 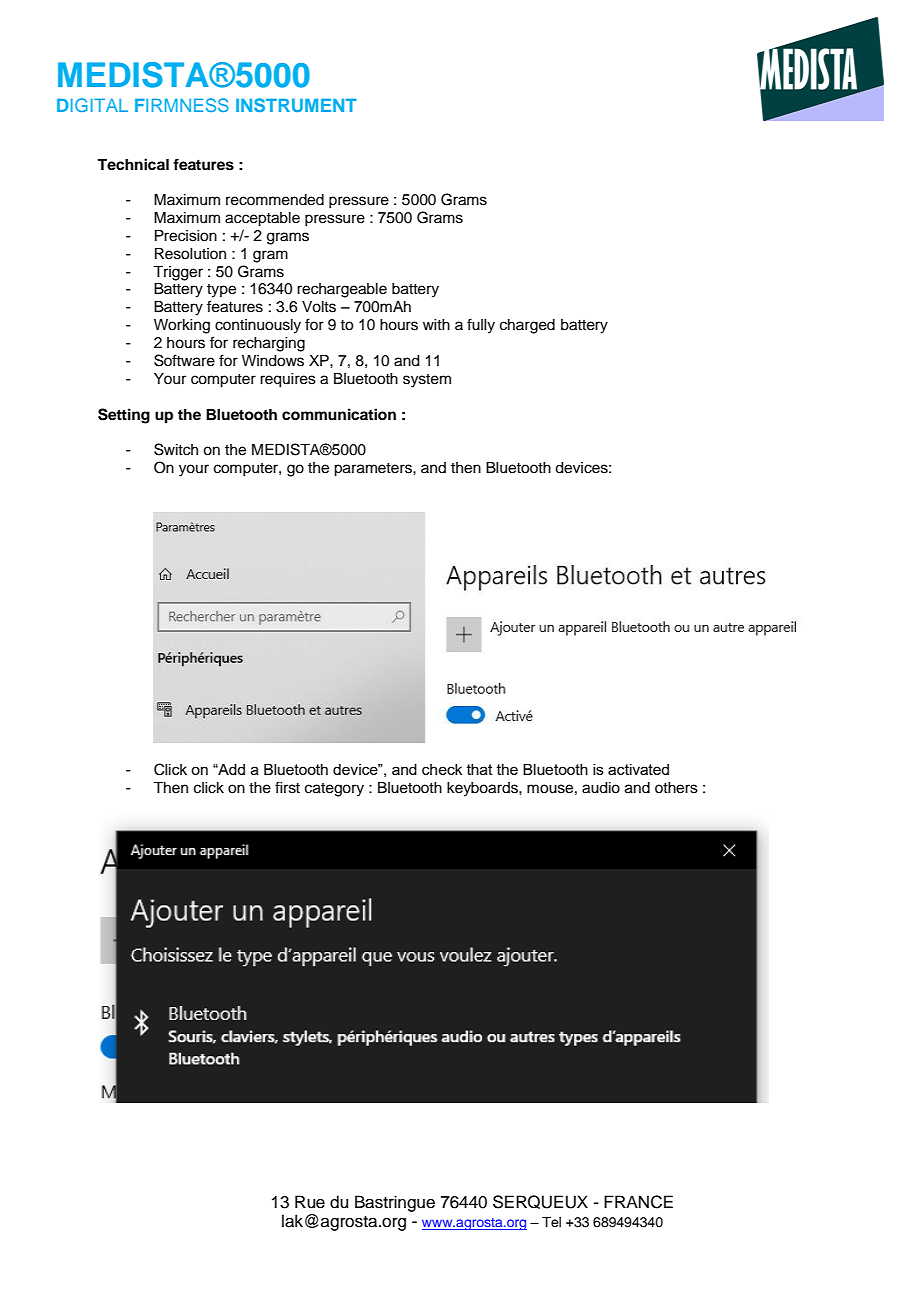 What do you see at coordinates (442, 769) in the document?
I see `check` at bounding box center [442, 769].
